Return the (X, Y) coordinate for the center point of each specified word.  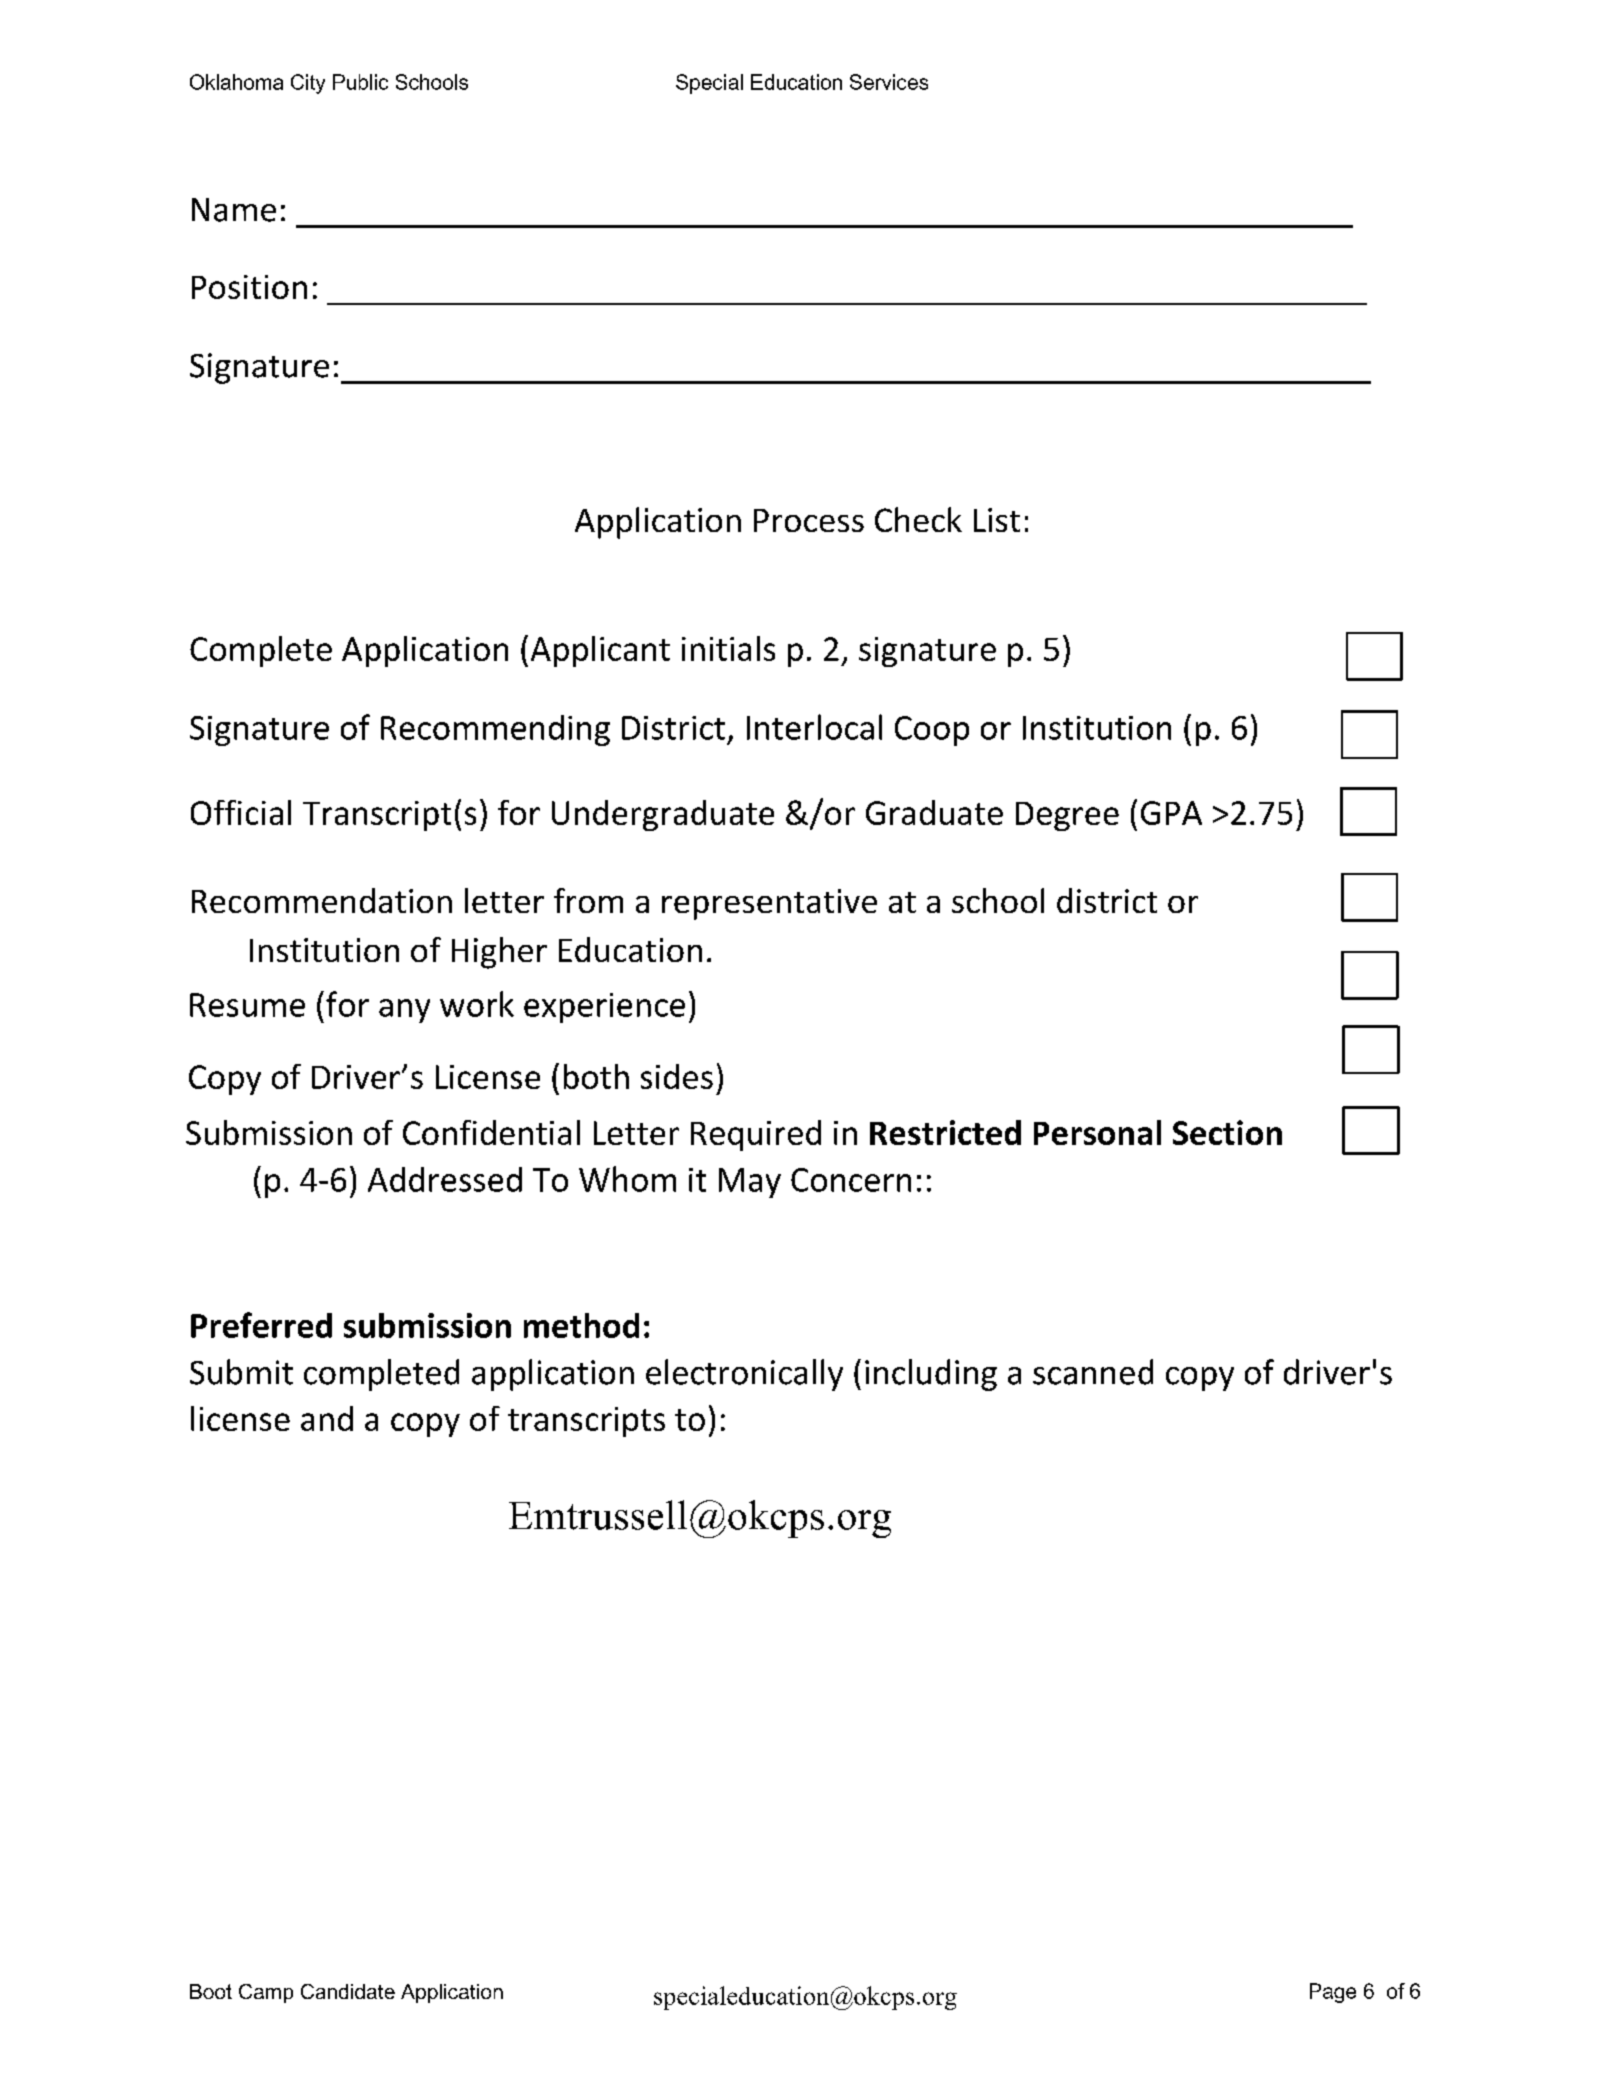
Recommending (495, 730)
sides (677, 1076)
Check (918, 519)
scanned (1093, 1372)
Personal (1097, 1132)
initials (728, 648)
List (997, 520)
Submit (241, 1372)
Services (889, 82)
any (404, 1011)
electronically (744, 1375)
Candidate (348, 1991)
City (308, 84)
